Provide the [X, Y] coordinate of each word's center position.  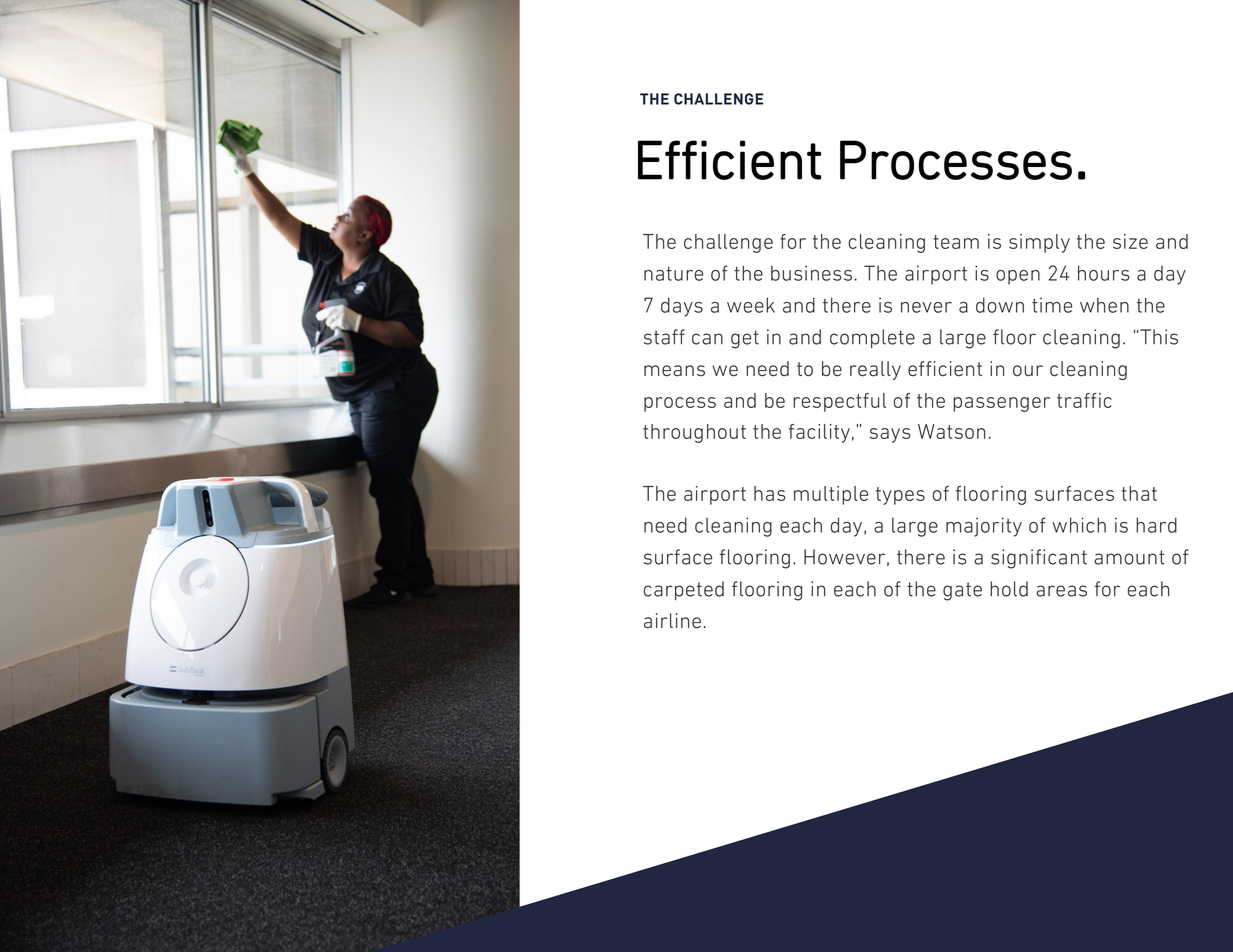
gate [962, 591]
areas [1061, 591]
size [1130, 241]
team [956, 242]
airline [672, 621]
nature [673, 274]
